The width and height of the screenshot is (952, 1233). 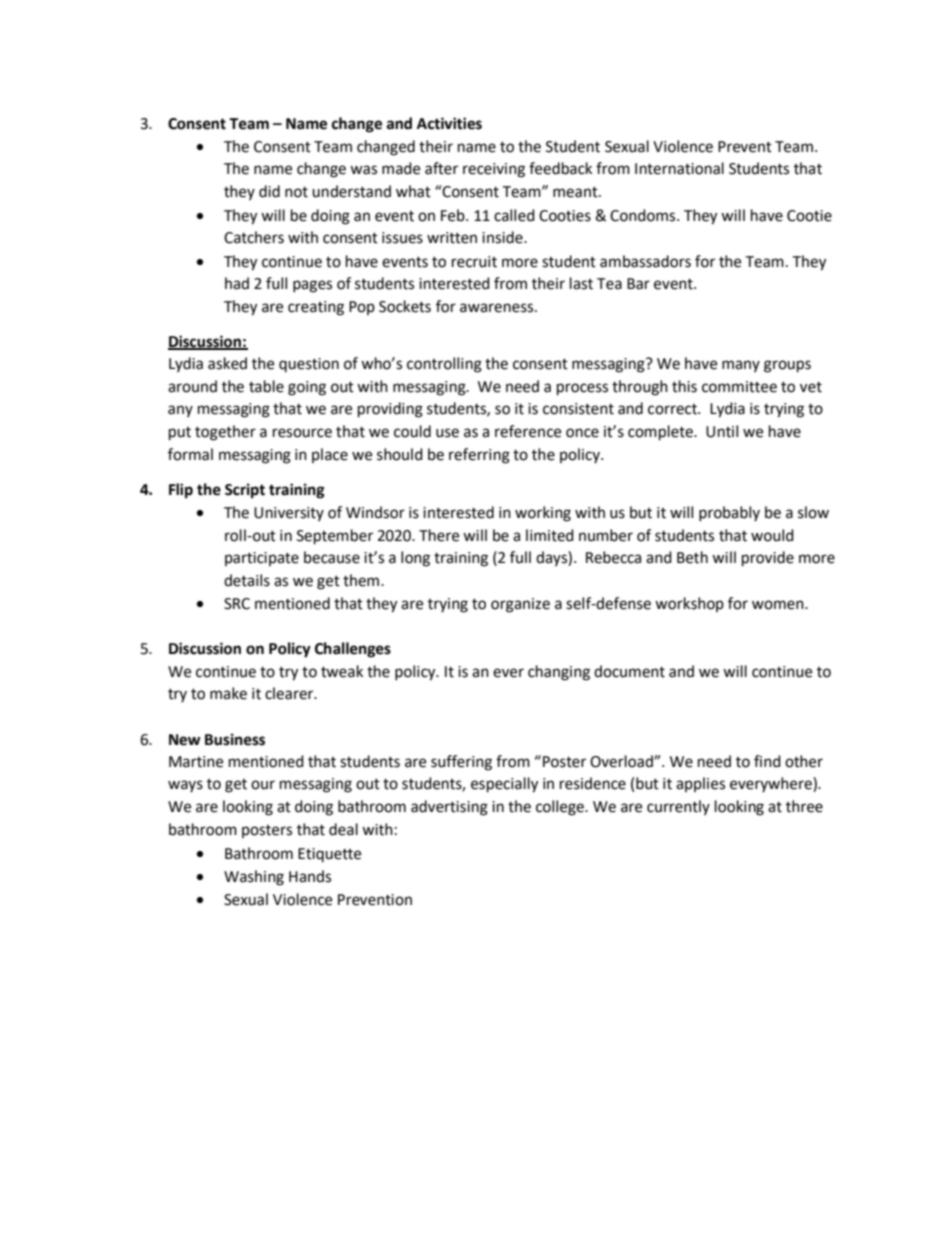 I want to click on International, so click(x=679, y=168).
